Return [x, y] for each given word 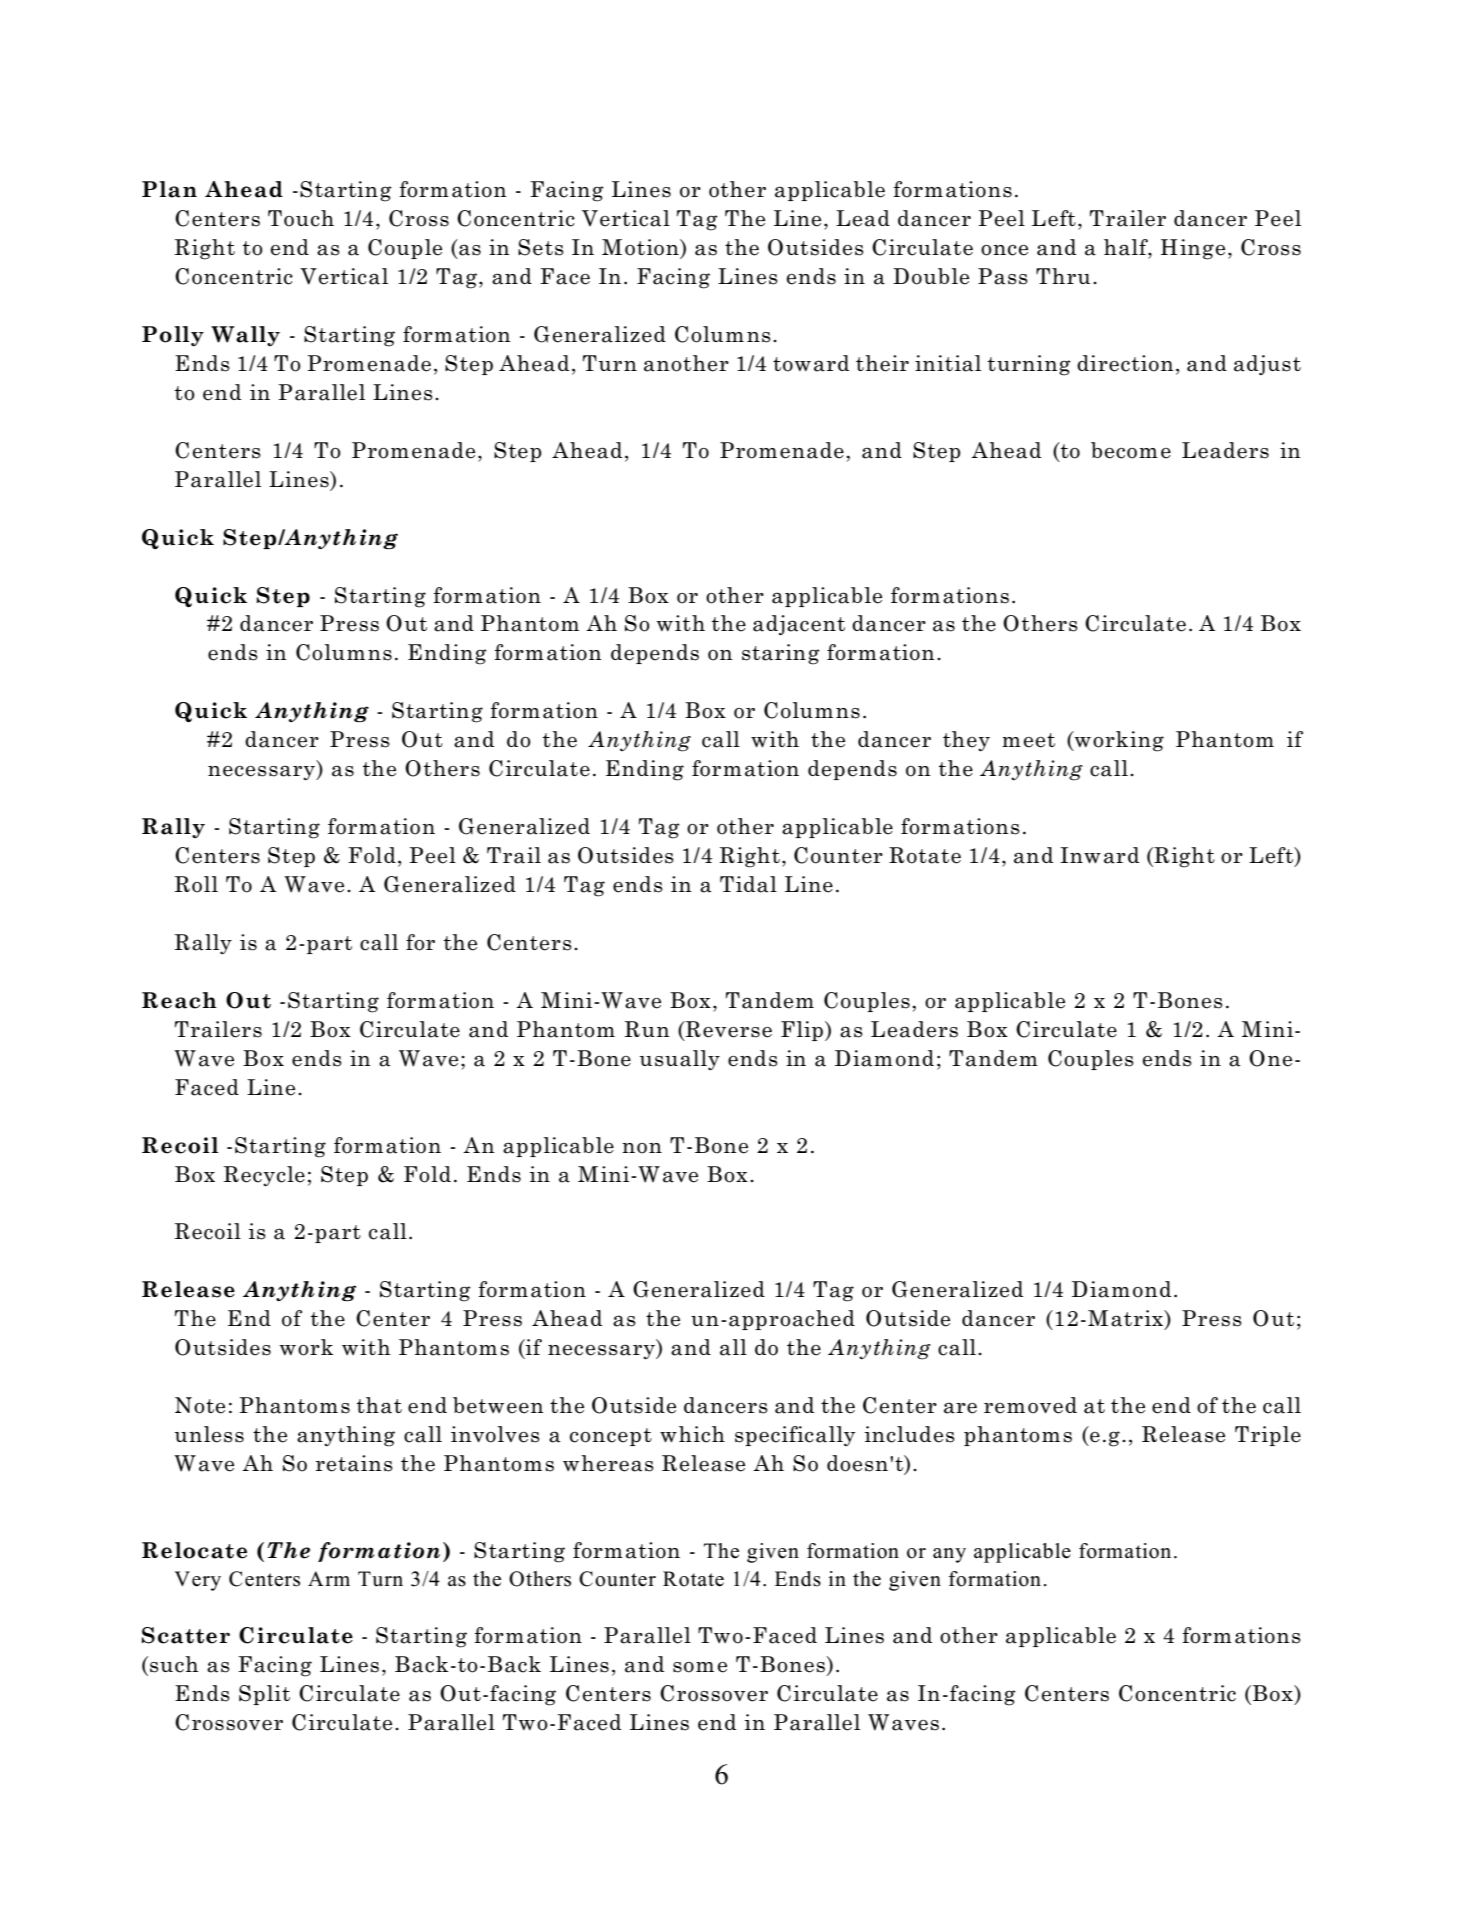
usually [680, 1060]
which [692, 1434]
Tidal [748, 884]
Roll [196, 884]
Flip [802, 1031]
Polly [173, 336]
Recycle [264, 1176]
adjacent [799, 625]
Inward [1099, 855]
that [379, 1405]
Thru [1063, 276]
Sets [541, 247]
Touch [301, 218]
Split [264, 1695]
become [1131, 450]
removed [1030, 1405]
